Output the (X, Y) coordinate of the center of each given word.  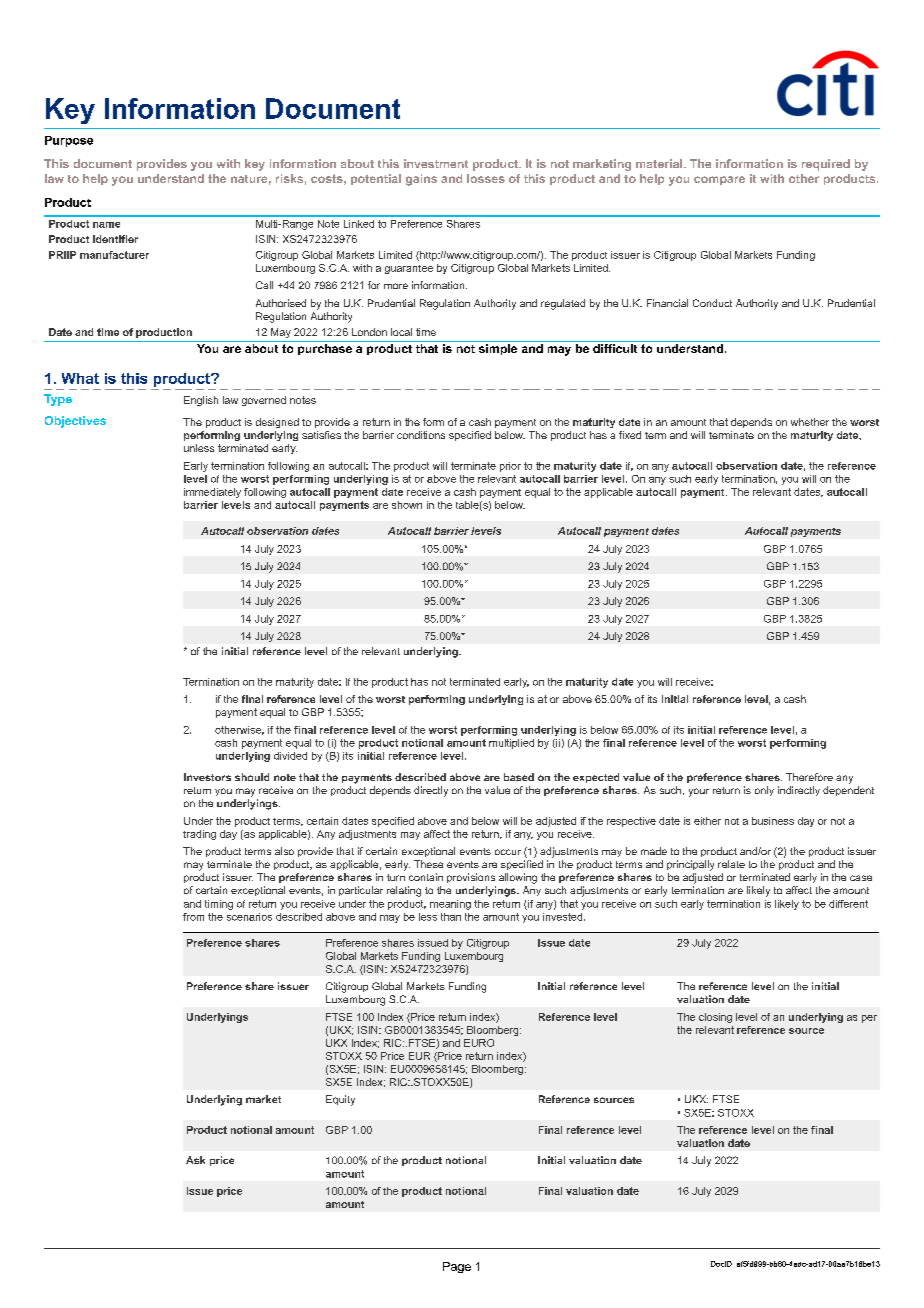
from (193, 917)
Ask (195, 1160)
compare (719, 180)
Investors (207, 777)
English (201, 401)
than (451, 917)
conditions (421, 435)
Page (457, 1267)
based (519, 777)
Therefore (809, 777)
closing (715, 1018)
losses (486, 178)
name (106, 225)
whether (810, 422)
